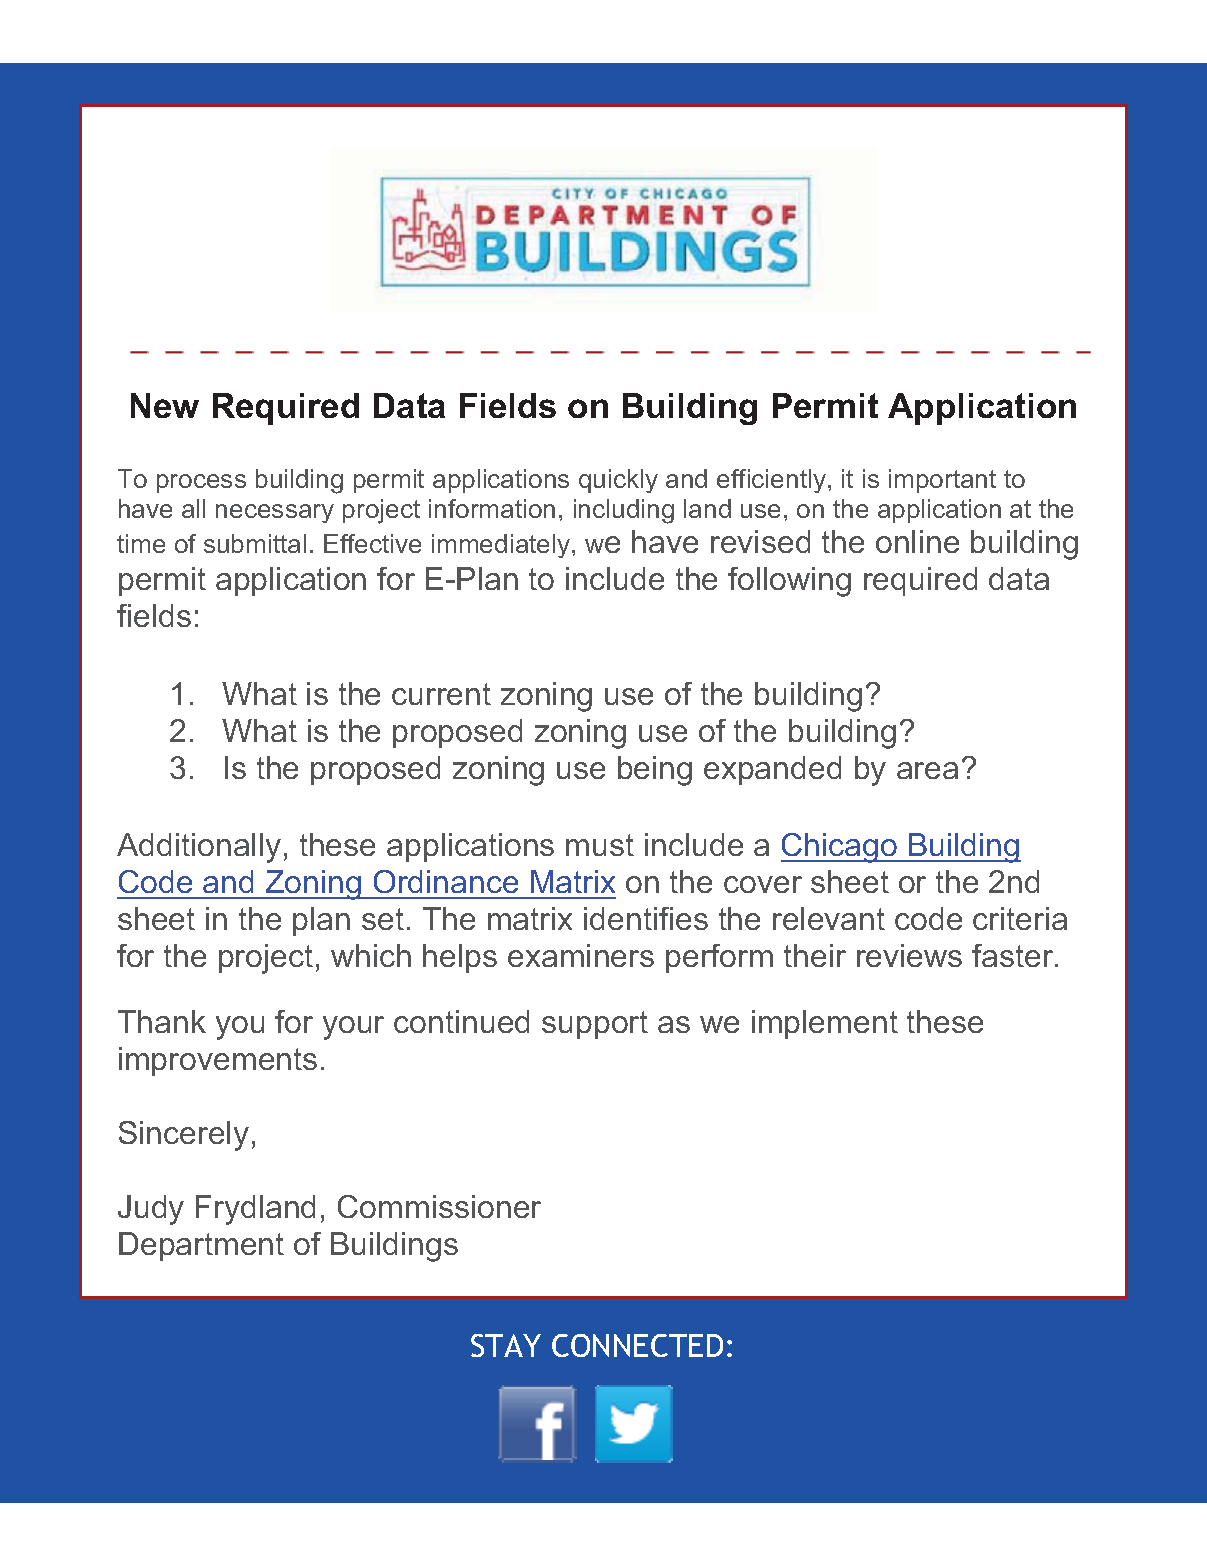 The width and height of the screenshot is (1207, 1562). I want to click on important, so click(942, 481).
